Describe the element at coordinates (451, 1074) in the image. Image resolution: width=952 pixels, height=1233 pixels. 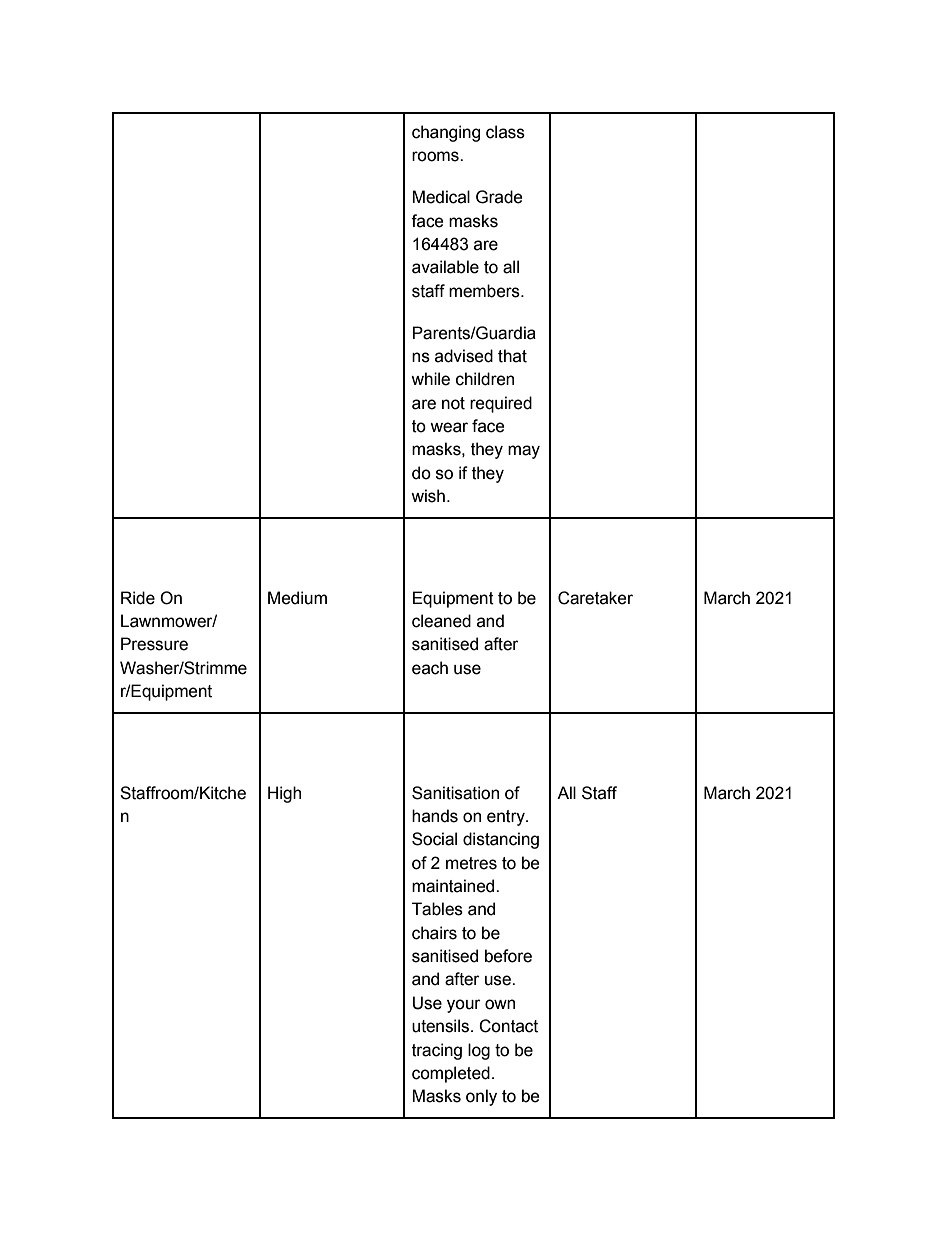
I see `completed` at that location.
